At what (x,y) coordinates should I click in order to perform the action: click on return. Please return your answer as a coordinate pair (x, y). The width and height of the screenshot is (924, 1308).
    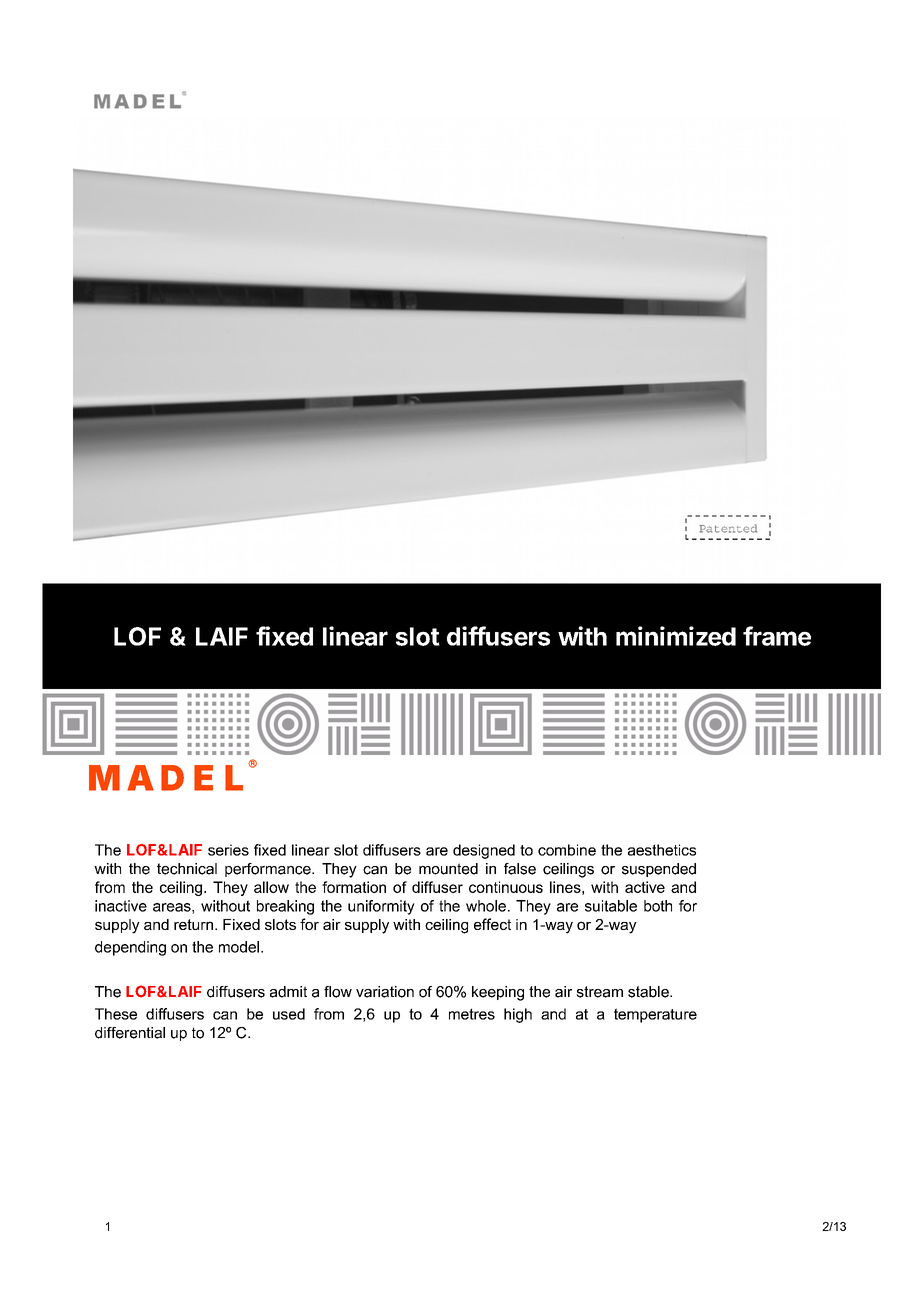
    Looking at the image, I should click on (193, 924).
